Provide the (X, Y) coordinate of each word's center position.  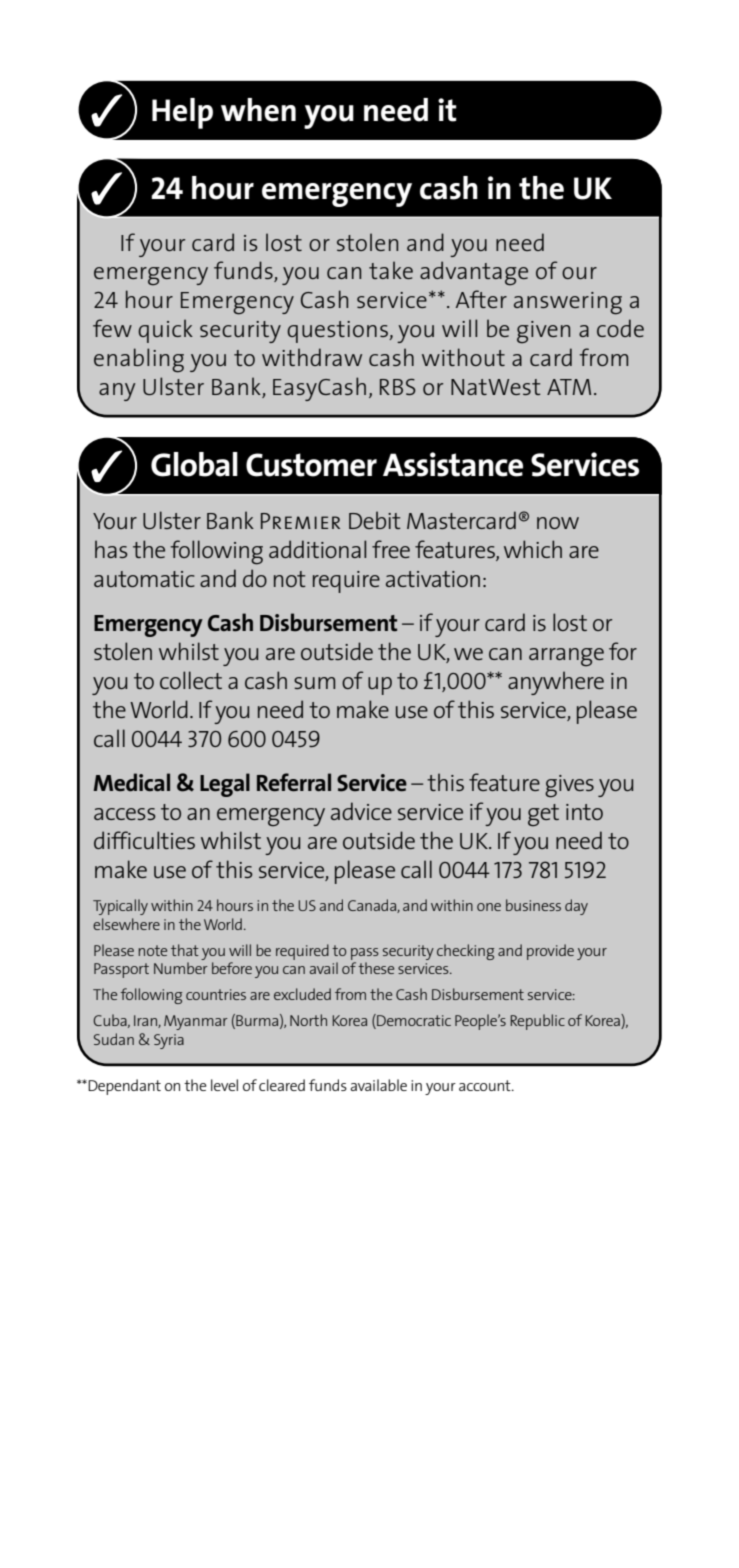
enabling (139, 360)
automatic (144, 579)
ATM (569, 387)
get (543, 815)
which (533, 549)
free (391, 549)
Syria (169, 1041)
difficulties (144, 840)
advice (361, 811)
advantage (474, 273)
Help (182, 113)
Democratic (413, 1021)
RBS (398, 387)
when (258, 110)
